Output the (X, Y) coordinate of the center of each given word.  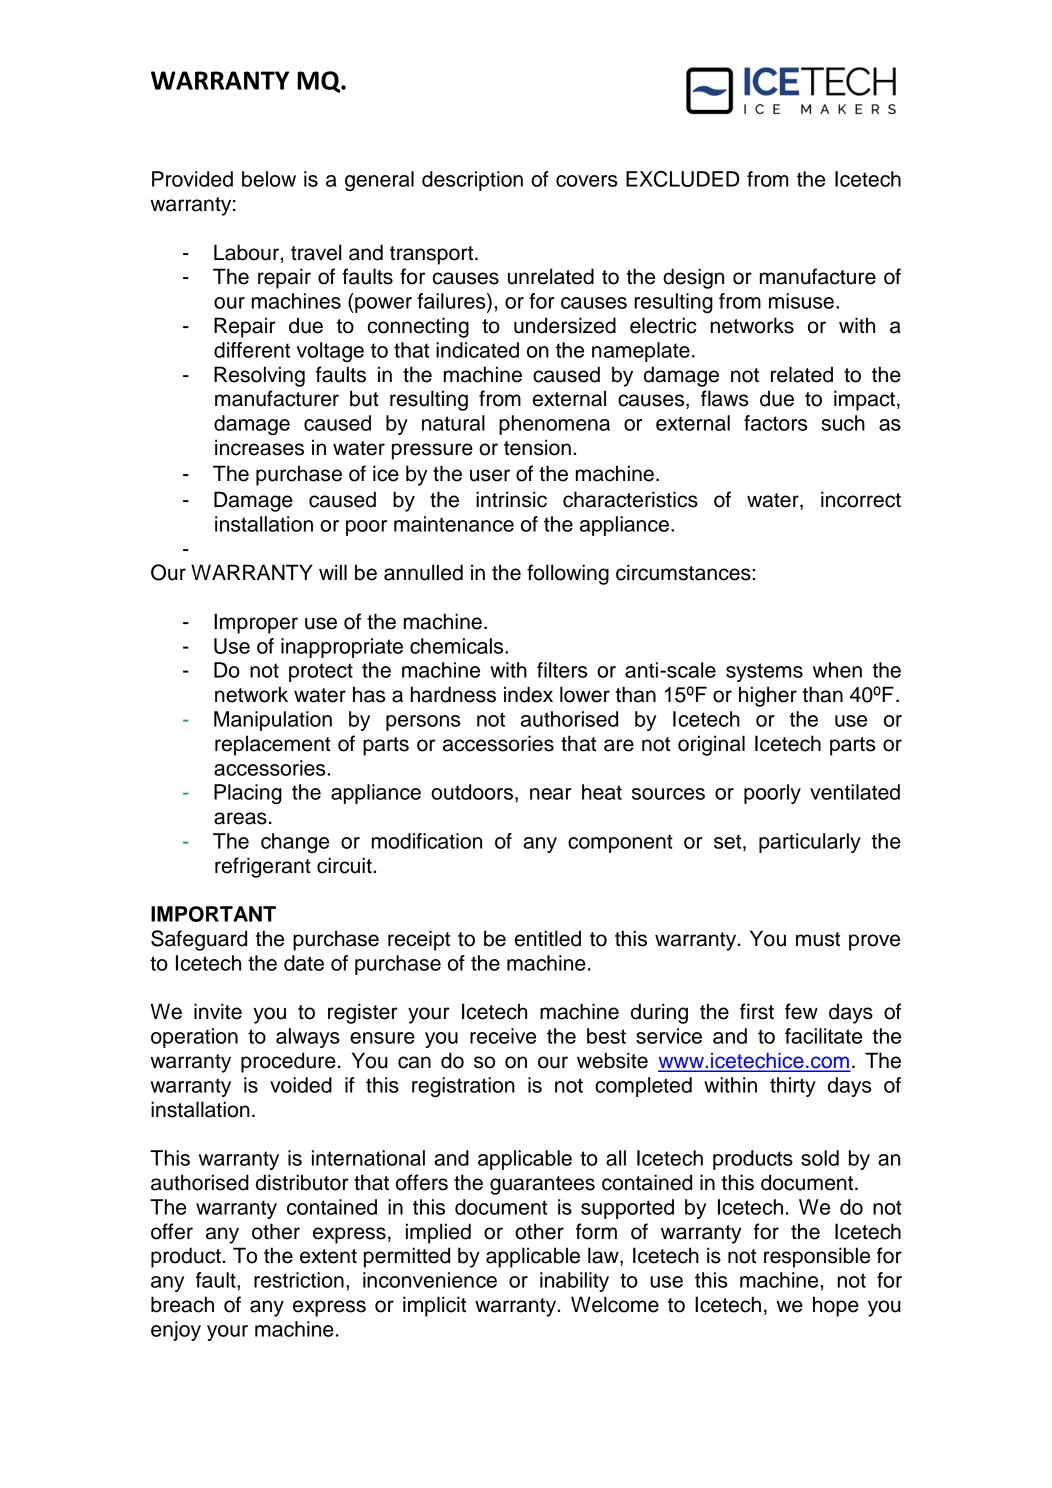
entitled (548, 938)
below (269, 179)
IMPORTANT (213, 914)
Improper (256, 623)
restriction (299, 1280)
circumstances (683, 572)
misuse (801, 301)
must (818, 939)
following (568, 574)
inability (574, 1282)
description (472, 181)
